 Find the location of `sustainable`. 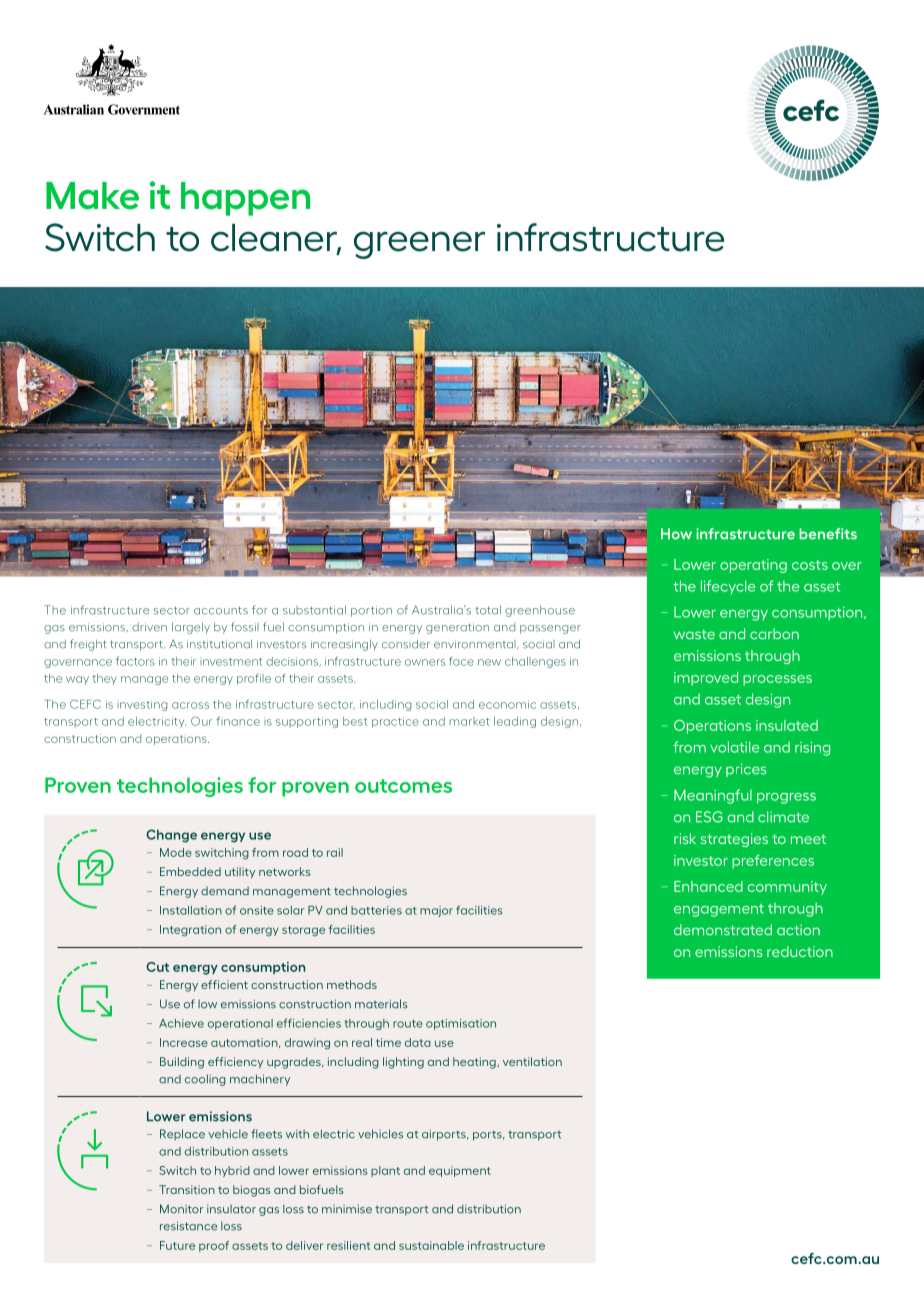

sustainable is located at coordinates (431, 1245).
